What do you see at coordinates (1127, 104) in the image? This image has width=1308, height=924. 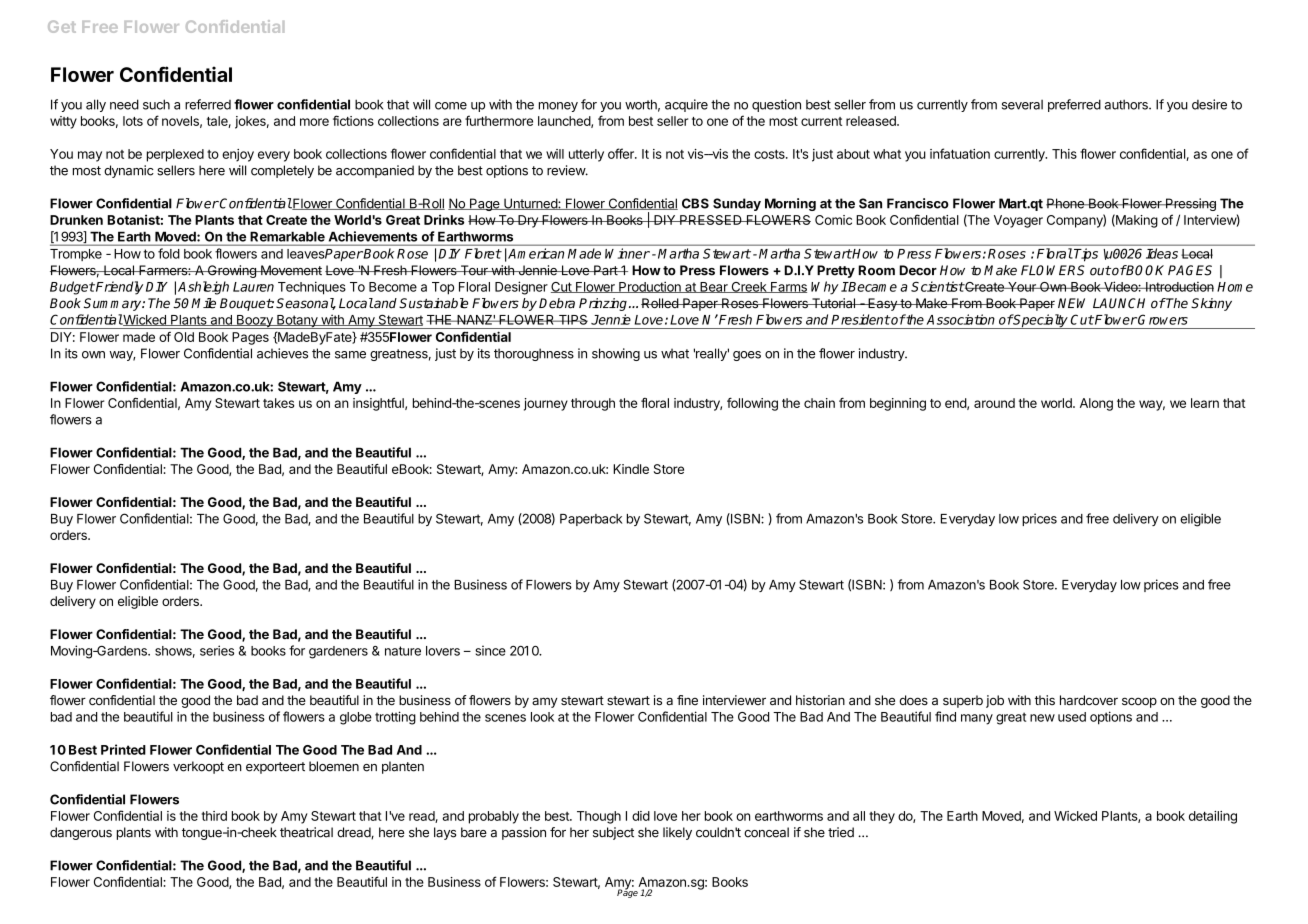 I see `authors` at bounding box center [1127, 104].
